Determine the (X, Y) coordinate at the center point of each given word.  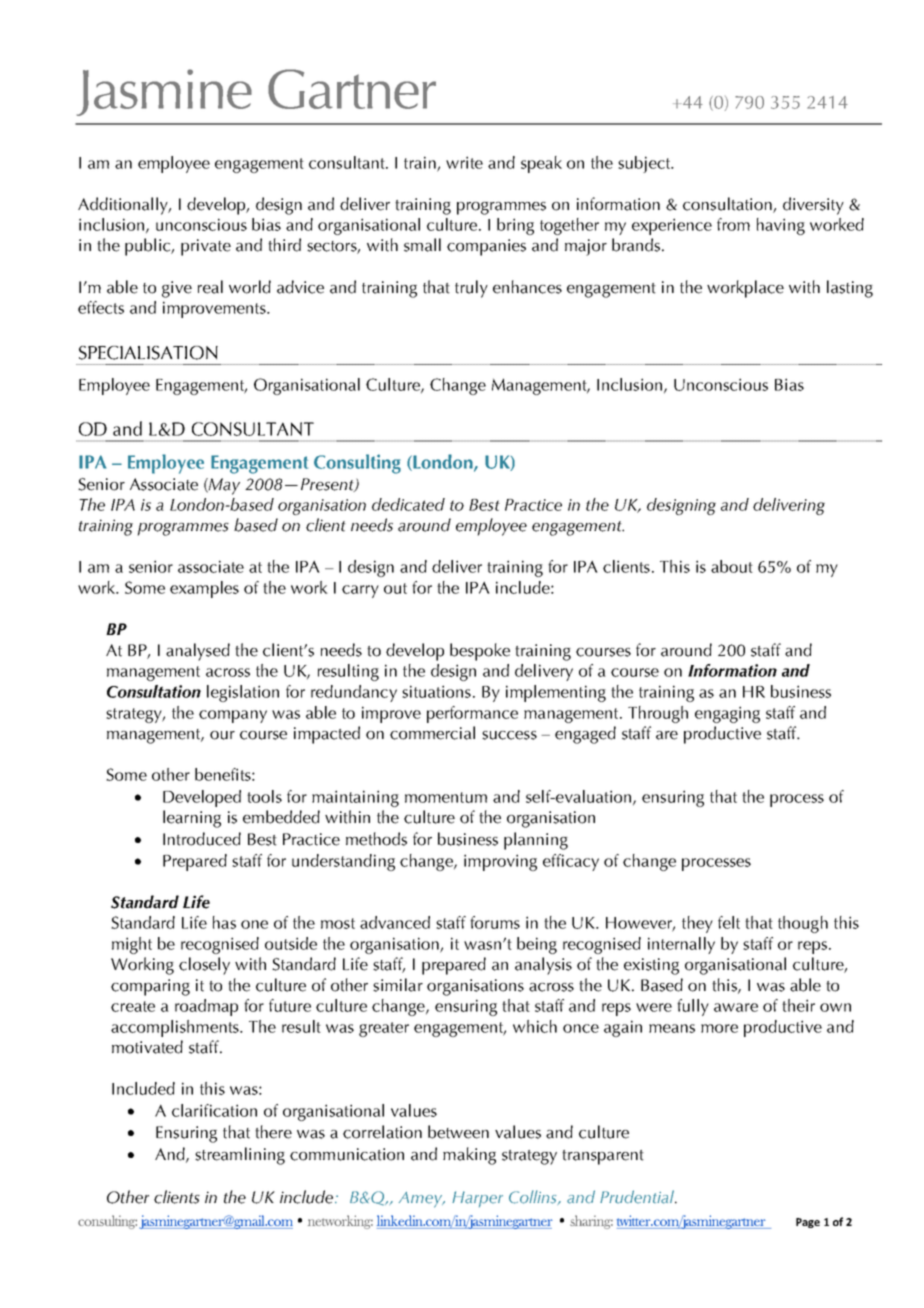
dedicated (408, 504)
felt (729, 922)
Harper (477, 1199)
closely (204, 966)
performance (472, 714)
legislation (243, 693)
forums (495, 922)
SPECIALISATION (148, 353)
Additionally (124, 206)
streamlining (240, 1156)
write (464, 162)
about (732, 566)
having (781, 226)
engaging (727, 714)
